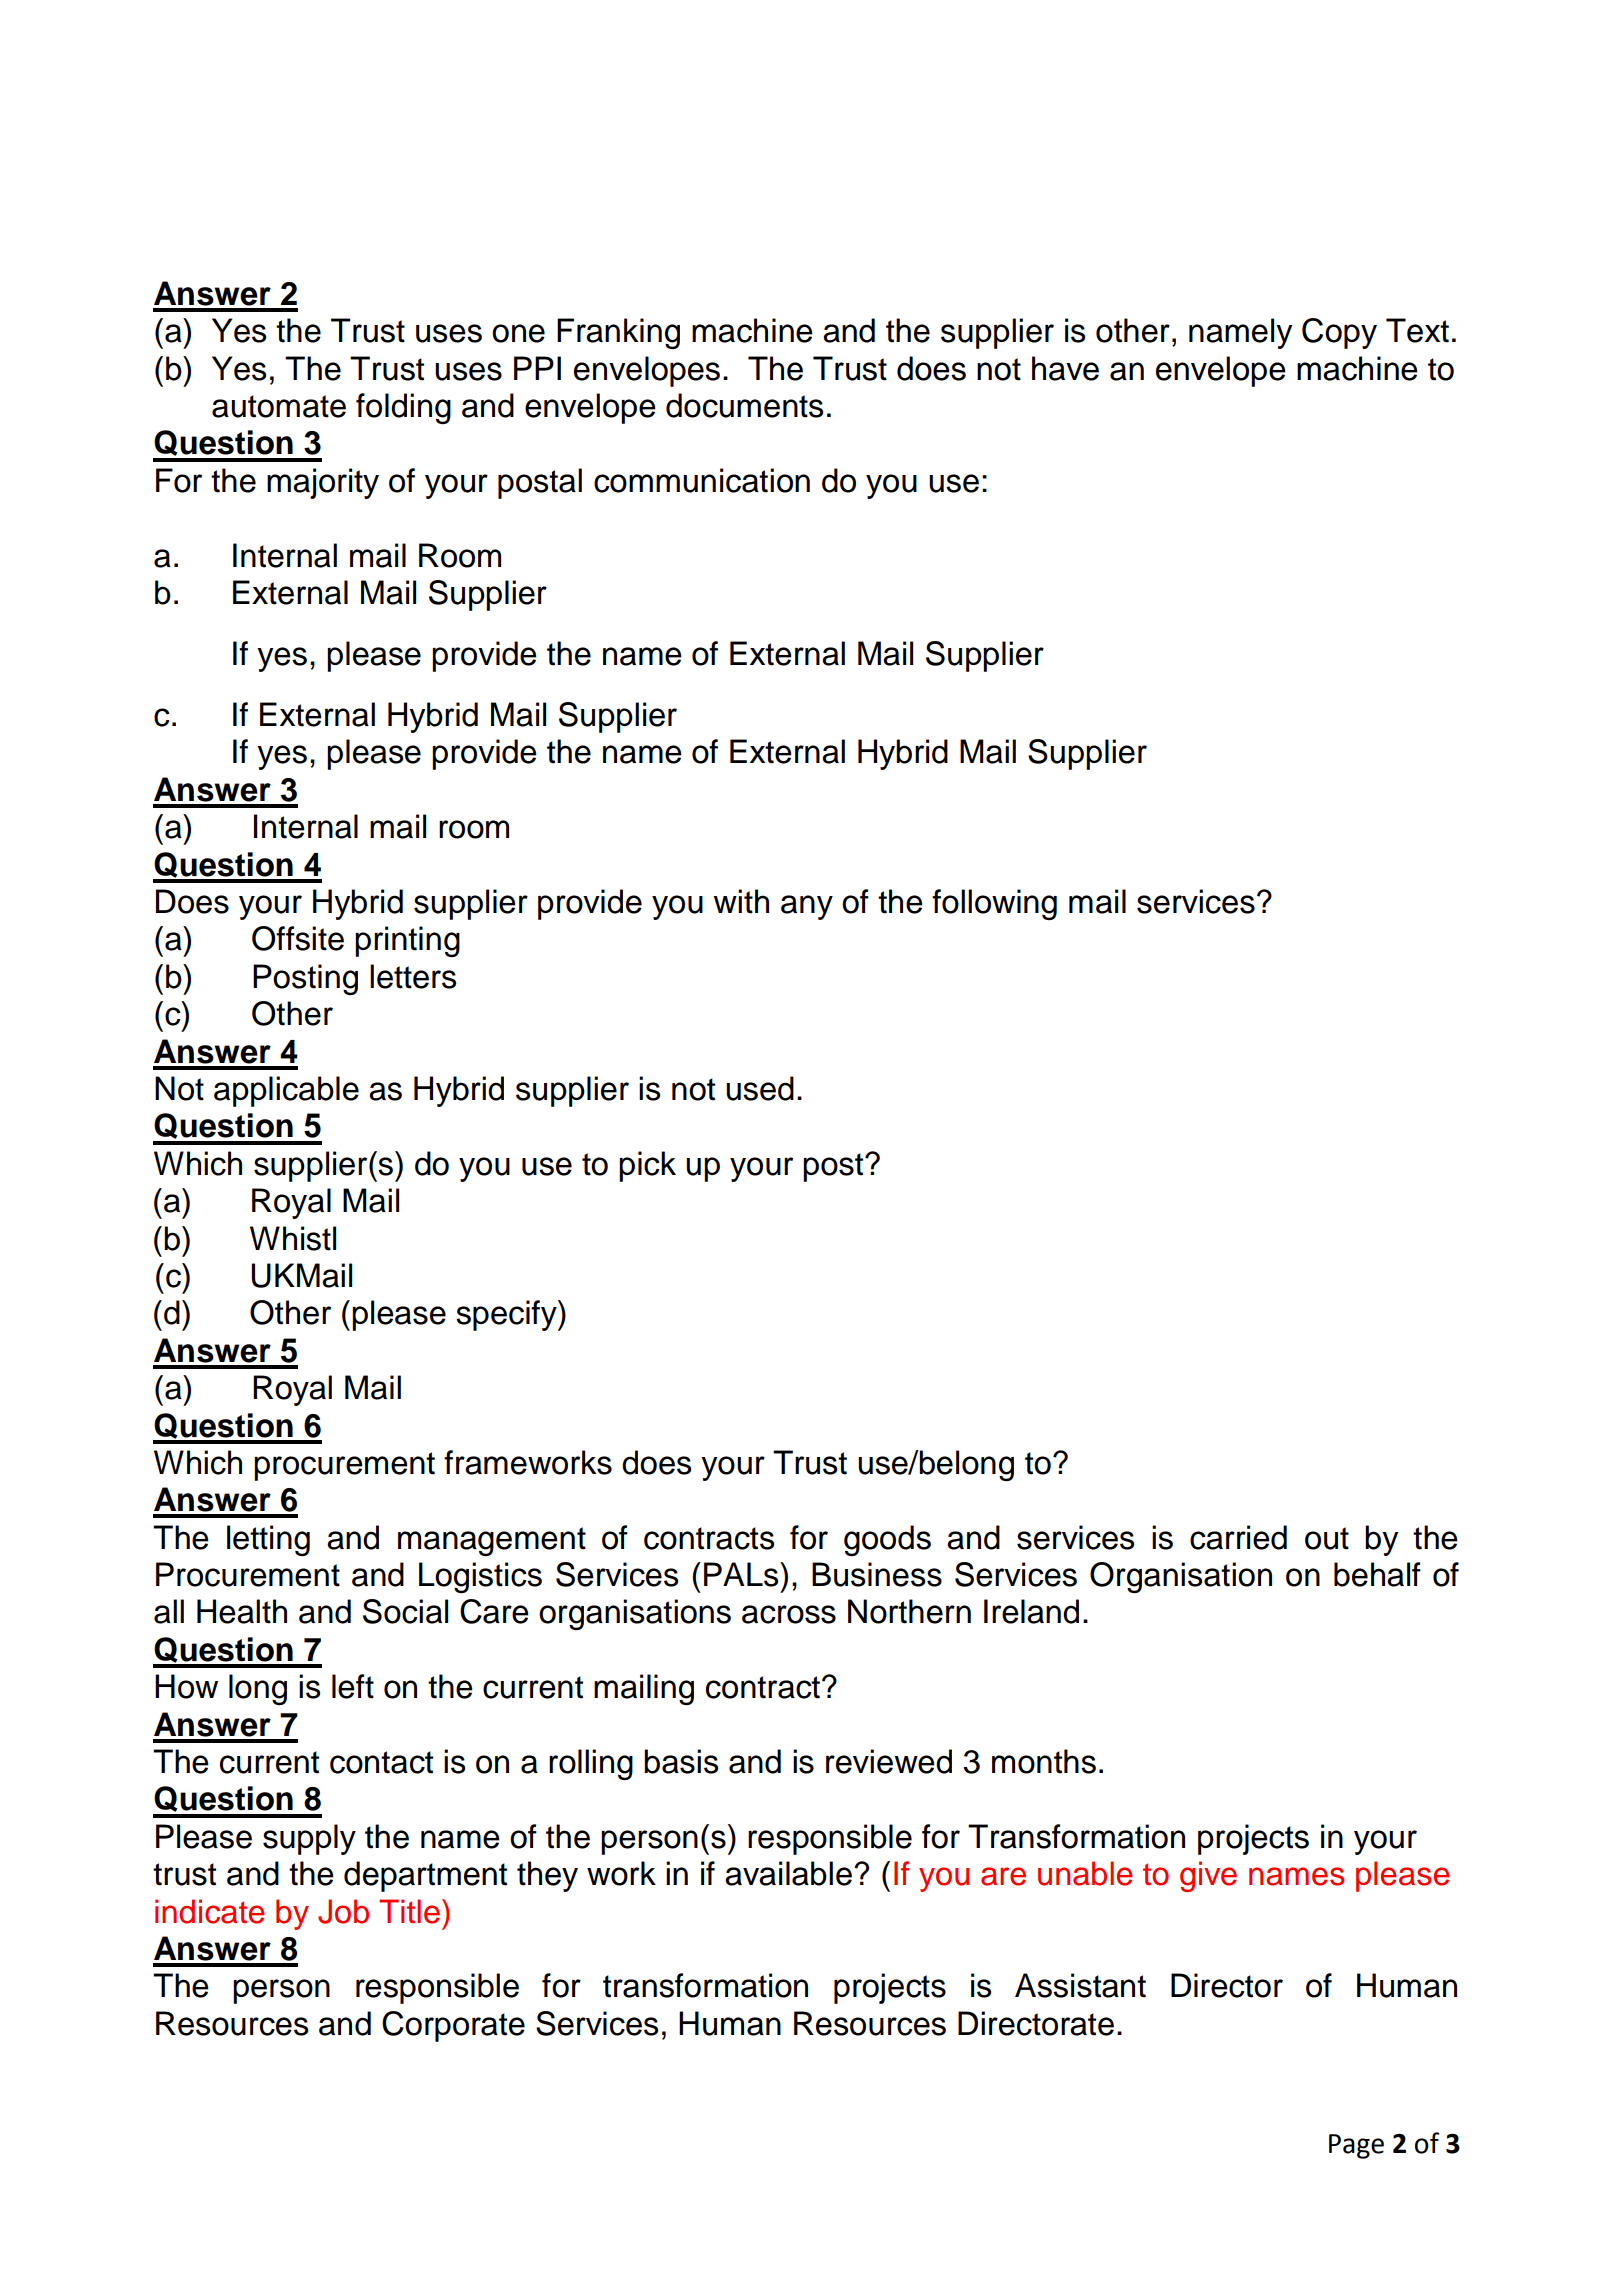  What do you see at coordinates (286, 1091) in the screenshot?
I see `applicable` at bounding box center [286, 1091].
